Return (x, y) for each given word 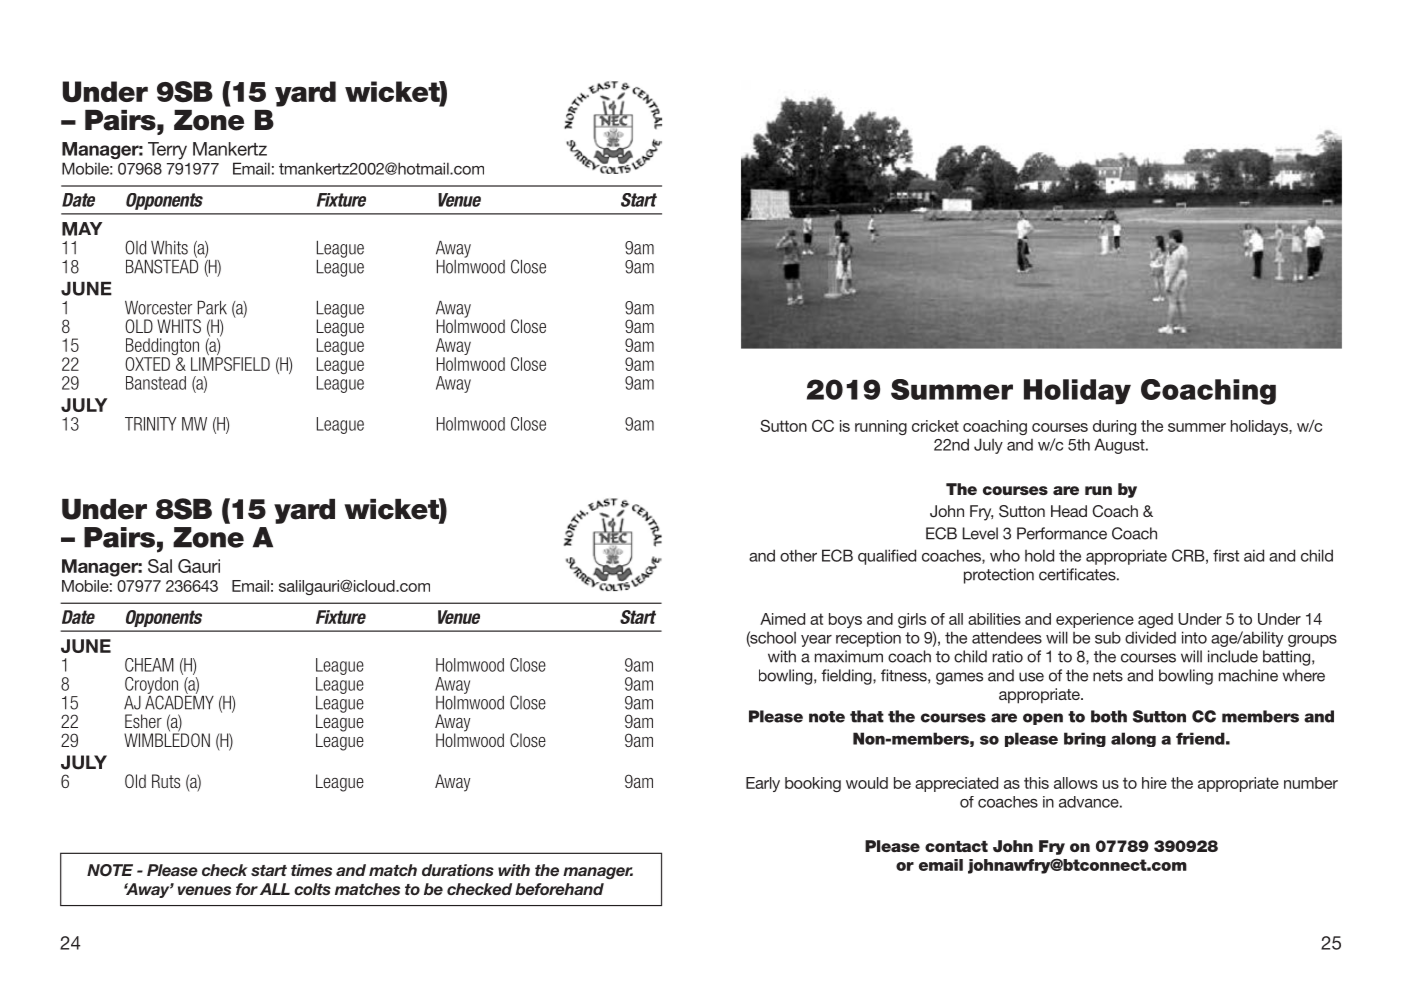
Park (212, 308)
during (1114, 427)
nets (1108, 676)
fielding (847, 677)
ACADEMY (179, 701)
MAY (82, 229)
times (311, 870)
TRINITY (150, 424)
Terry (167, 151)
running (881, 427)
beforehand (559, 889)
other (798, 555)
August (1120, 446)
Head (1069, 511)
